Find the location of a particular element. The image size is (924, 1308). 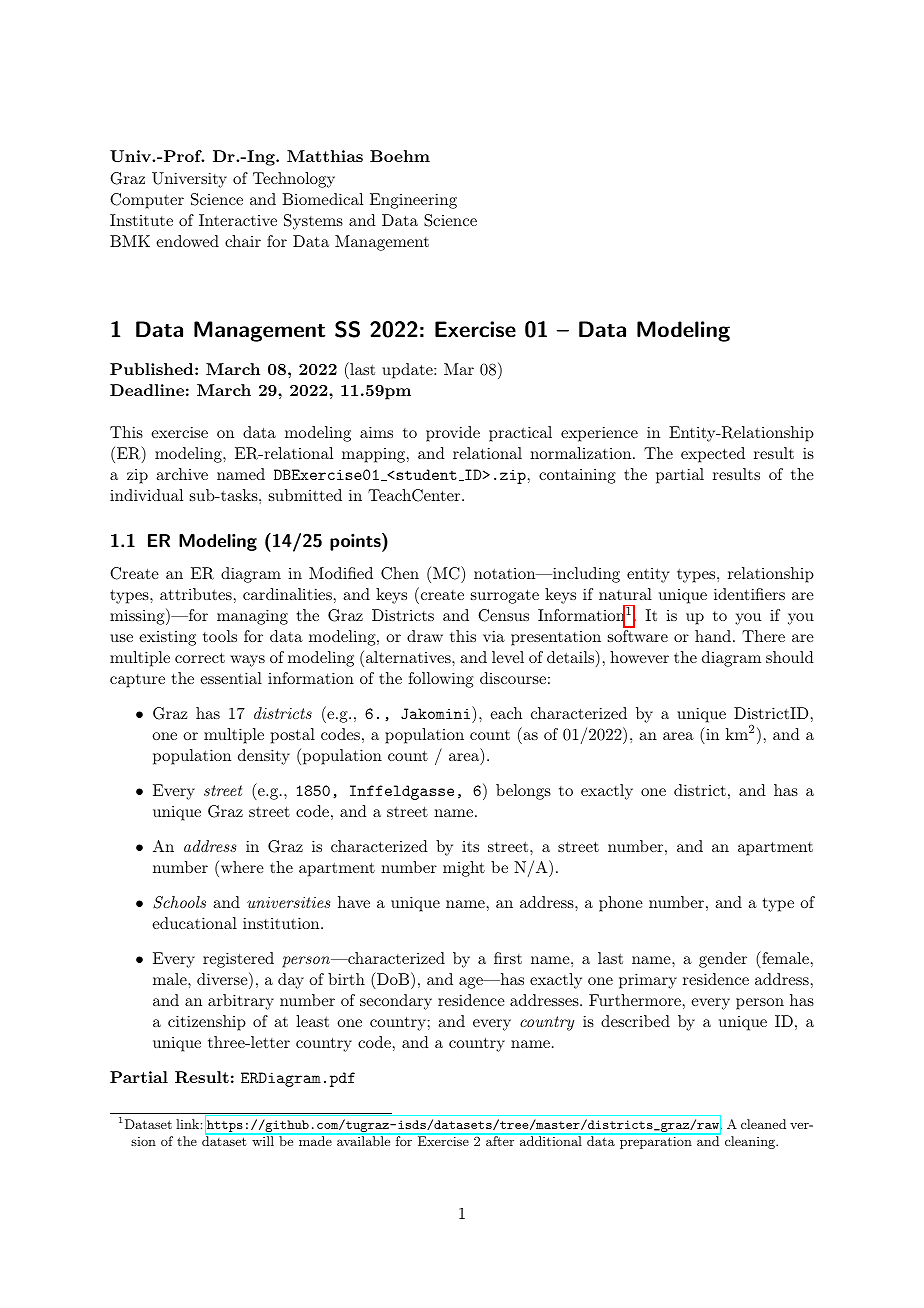

Boehm is located at coordinates (400, 156).
